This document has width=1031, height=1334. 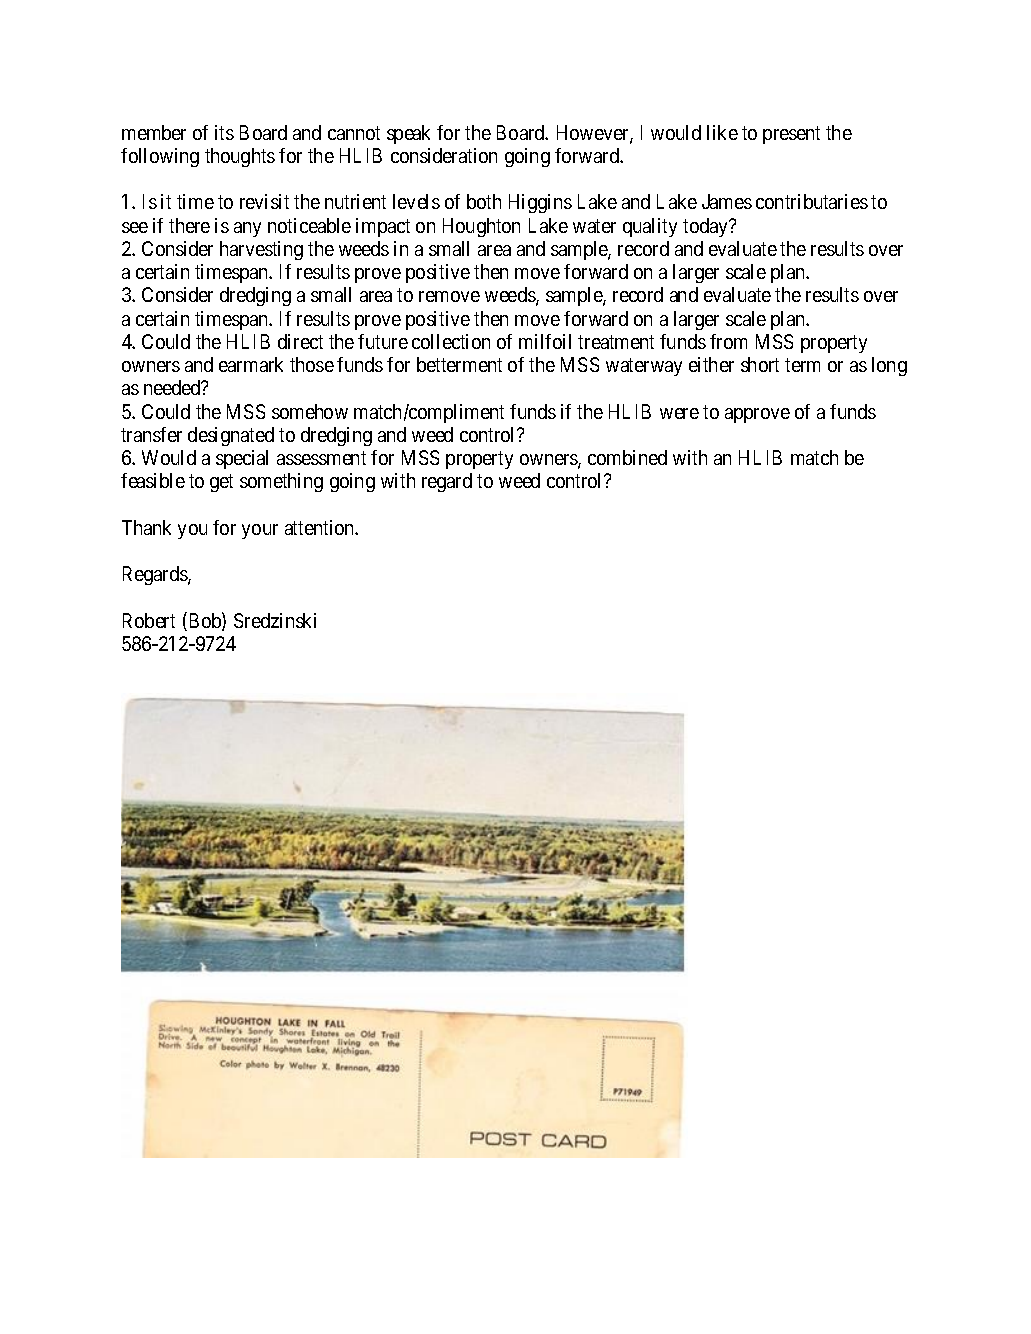 I want to click on speak, so click(x=408, y=134).
